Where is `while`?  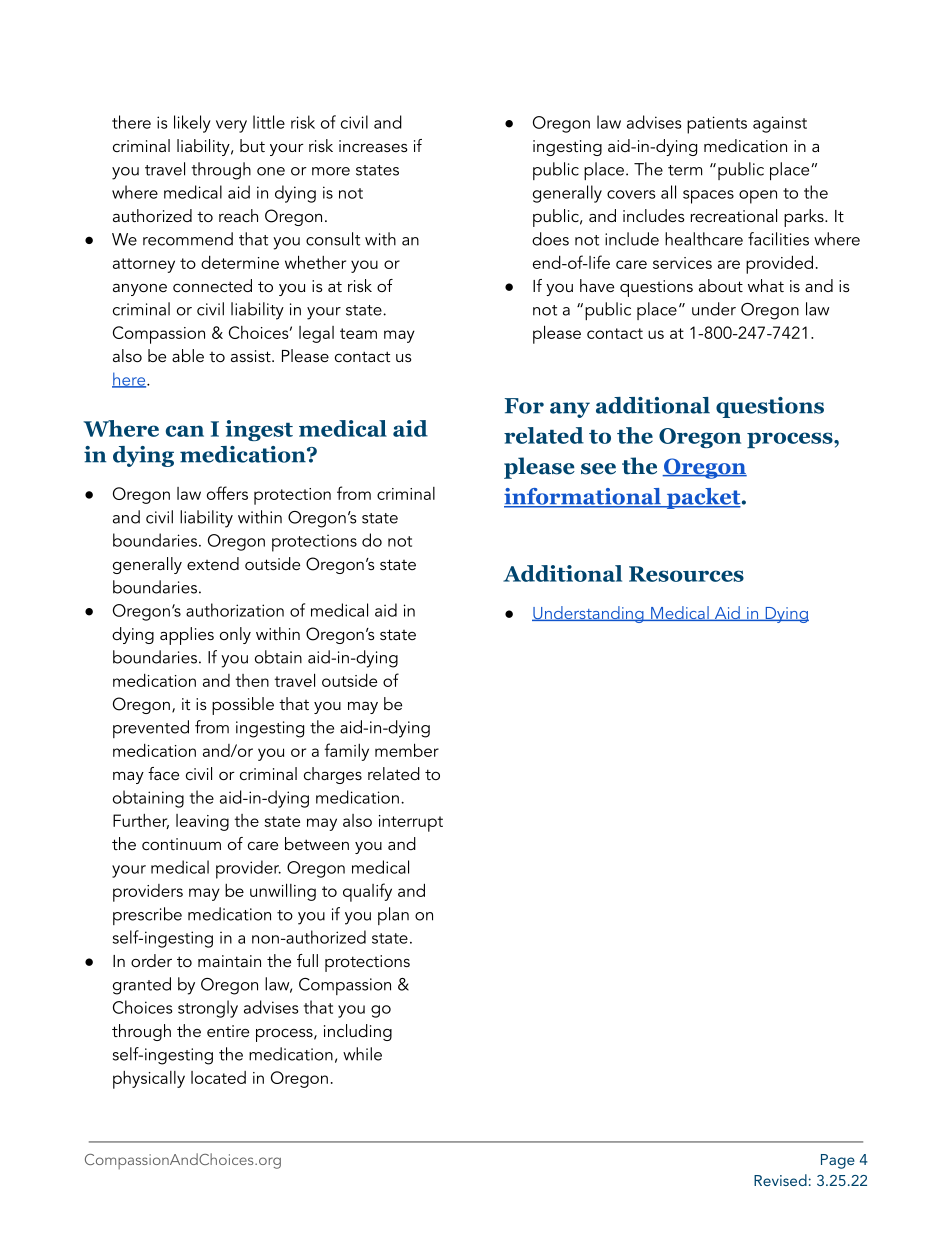 while is located at coordinates (362, 1054).
